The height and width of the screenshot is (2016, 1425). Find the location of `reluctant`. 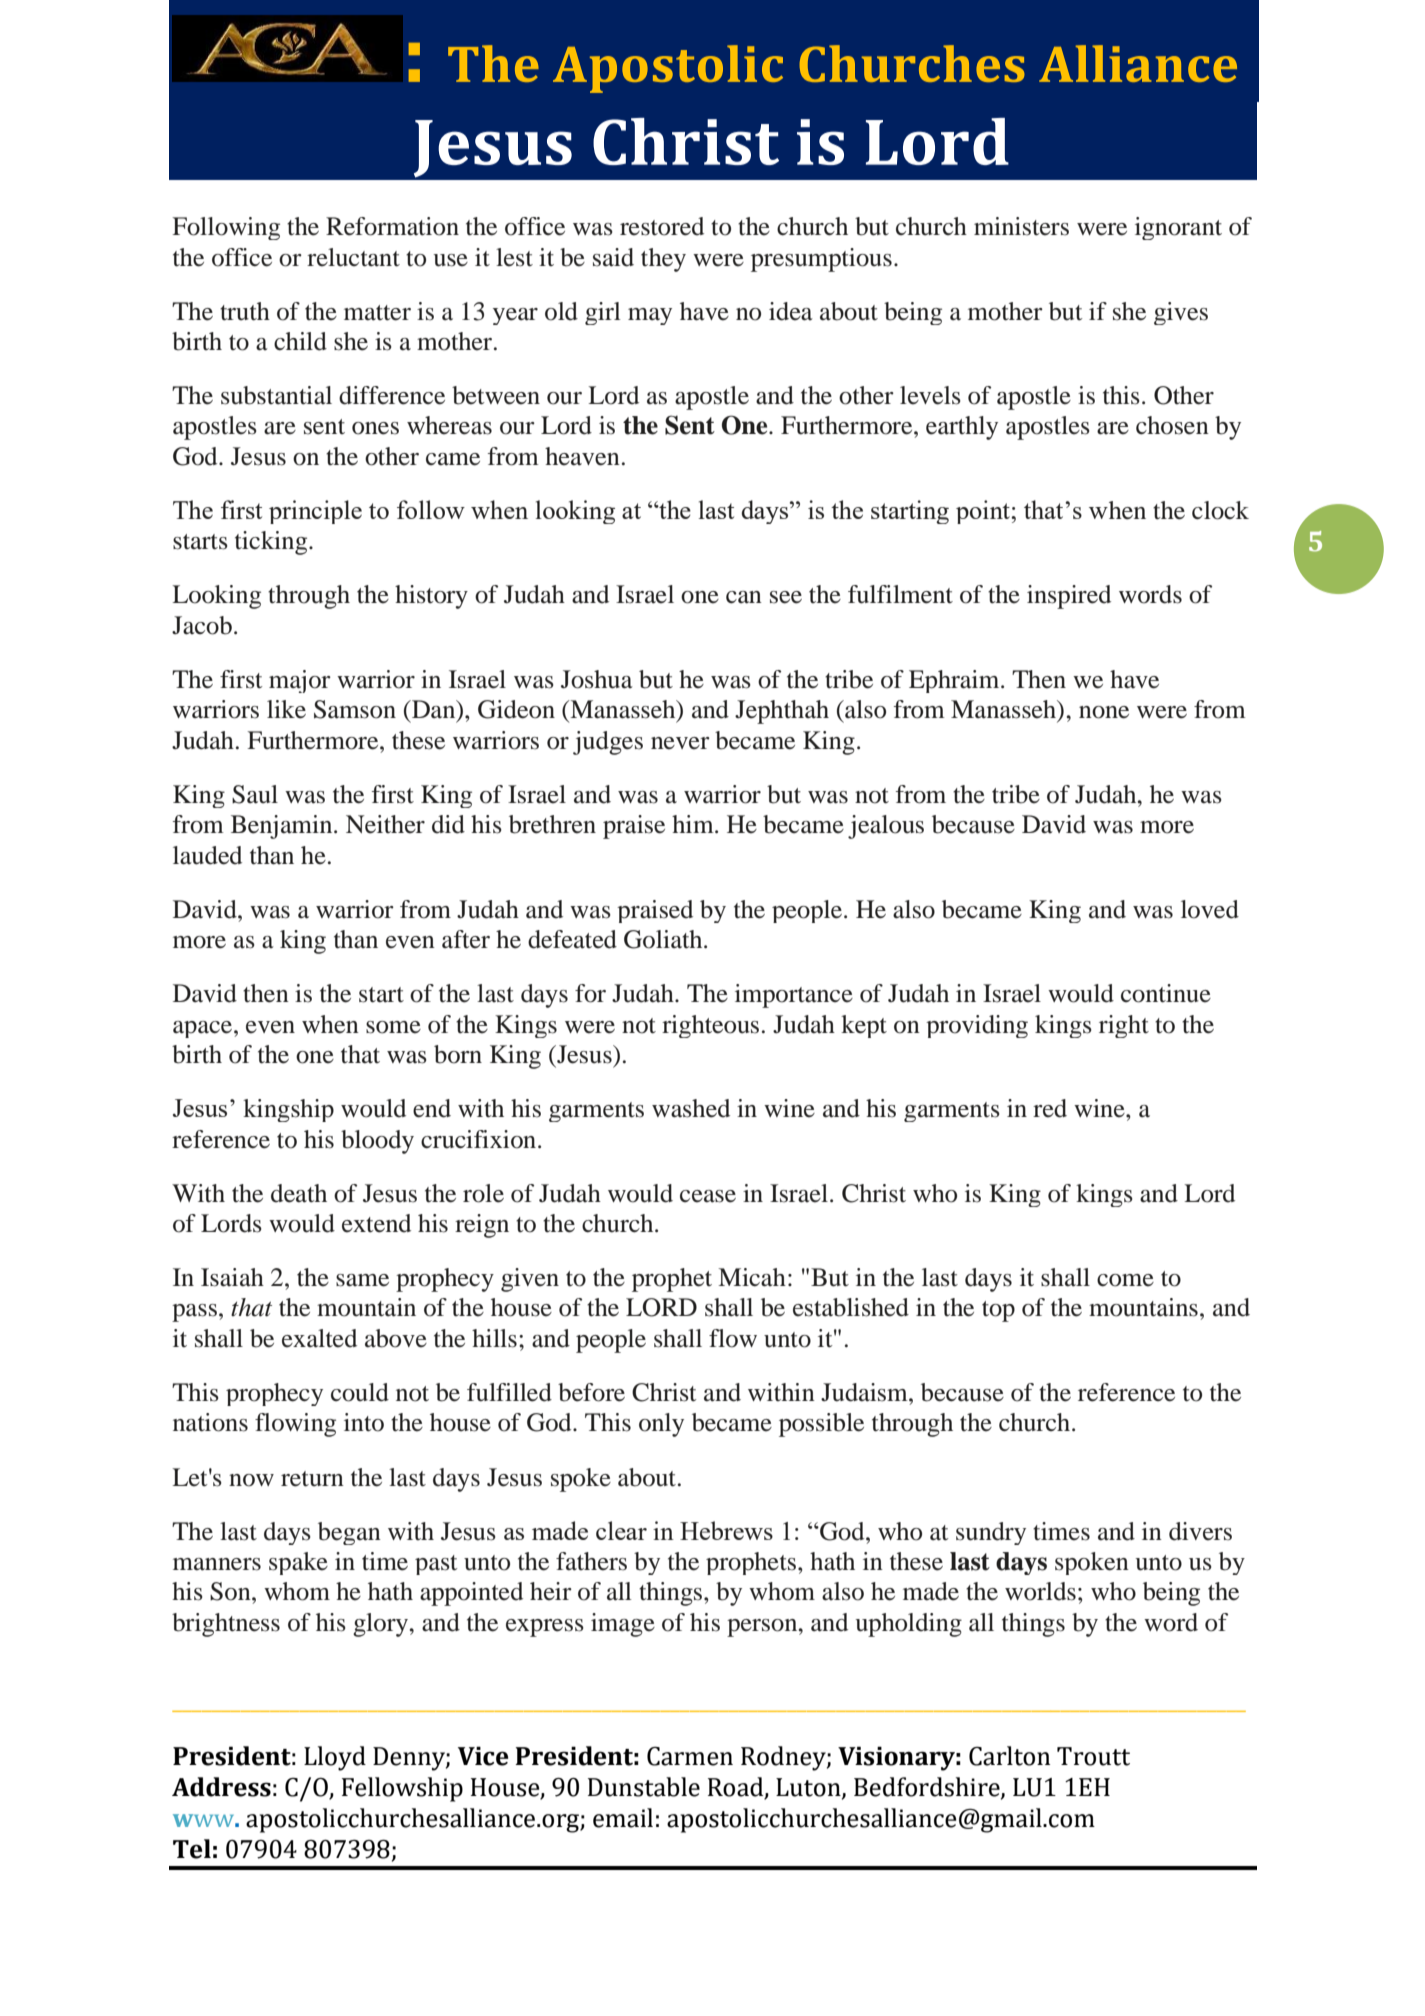

reluctant is located at coordinates (353, 257).
